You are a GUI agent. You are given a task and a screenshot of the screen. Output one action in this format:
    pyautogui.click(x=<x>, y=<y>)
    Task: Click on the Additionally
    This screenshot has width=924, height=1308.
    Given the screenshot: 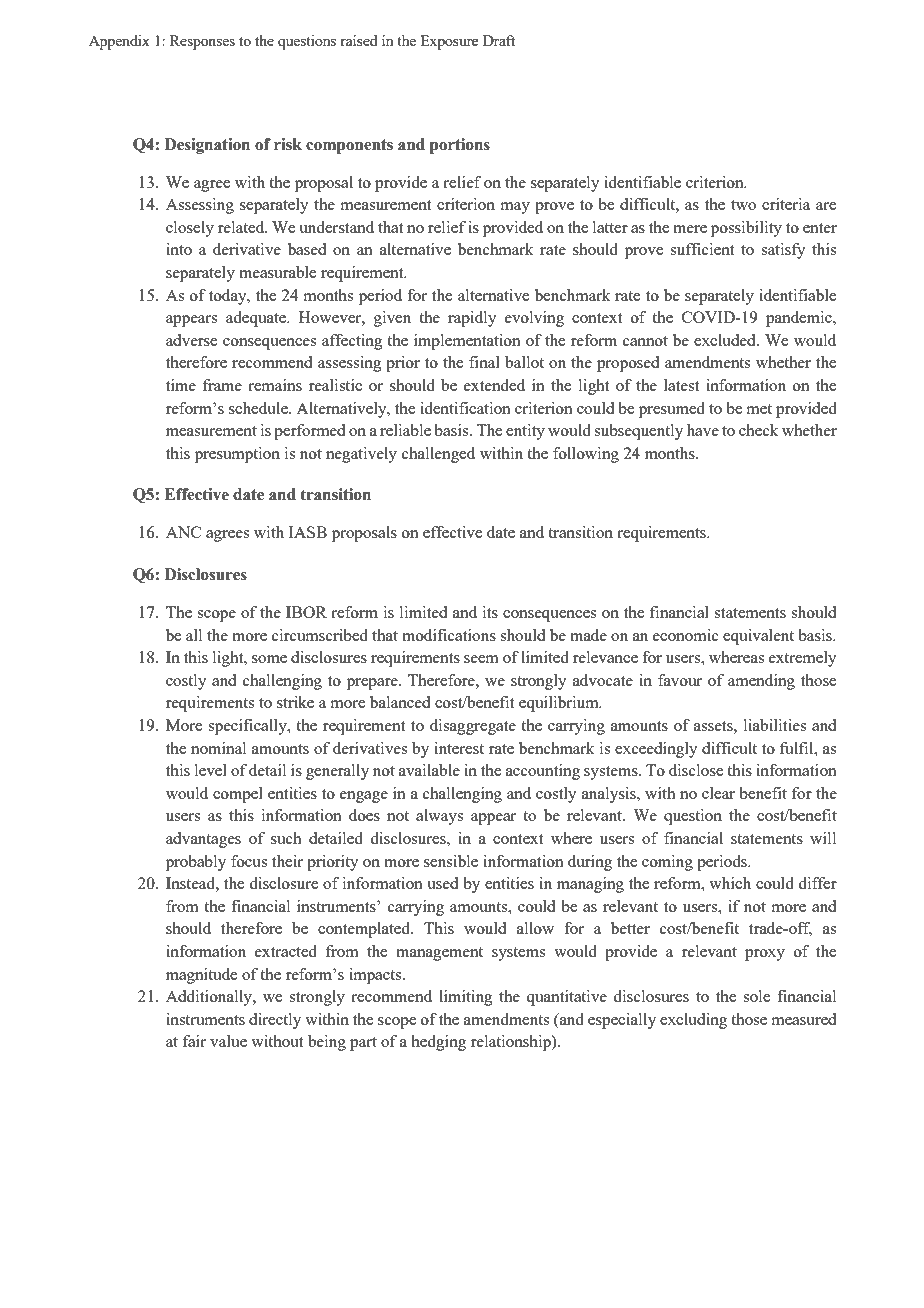 What is the action you would take?
    pyautogui.click(x=210, y=998)
